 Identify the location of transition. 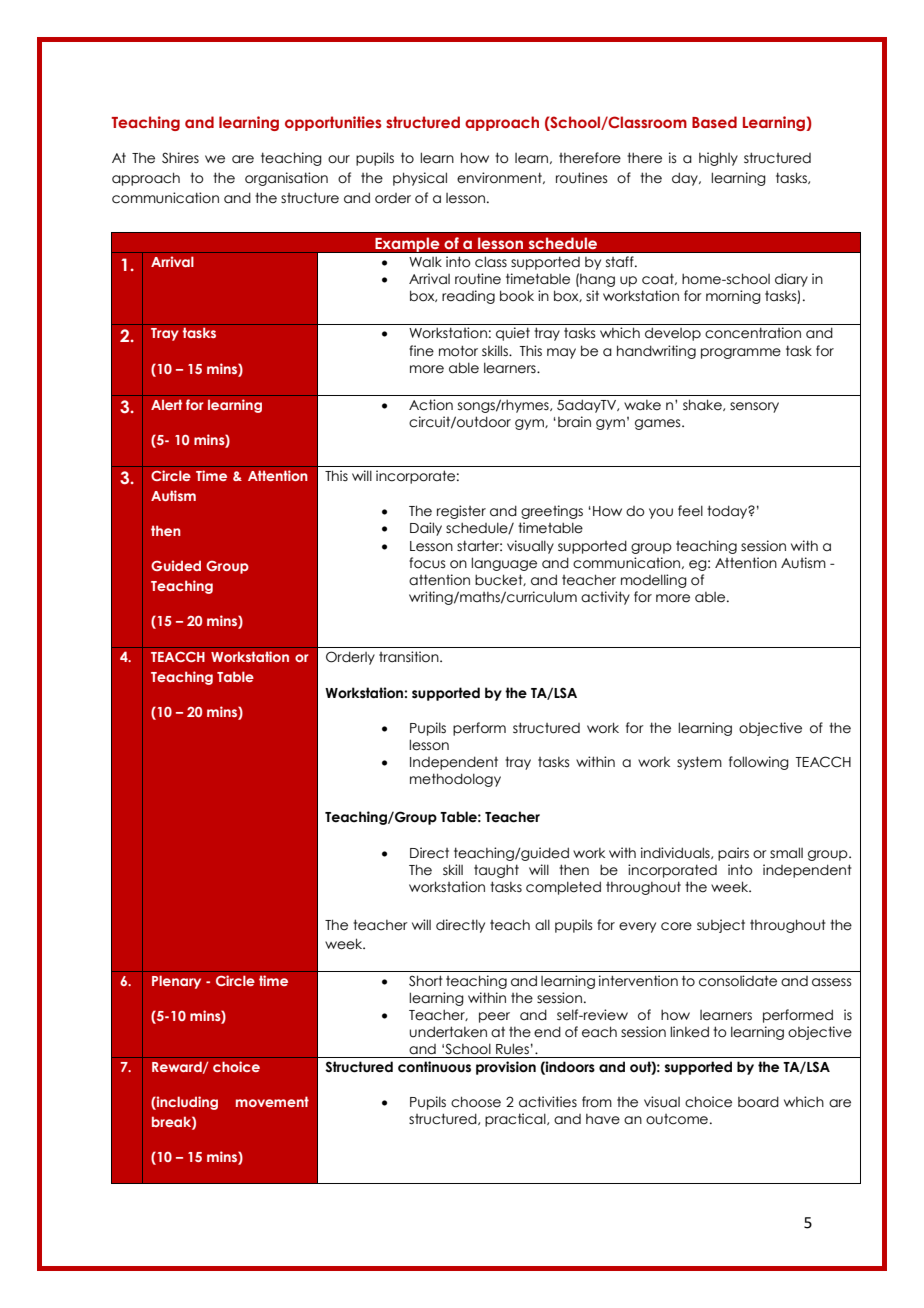
(410, 657).
